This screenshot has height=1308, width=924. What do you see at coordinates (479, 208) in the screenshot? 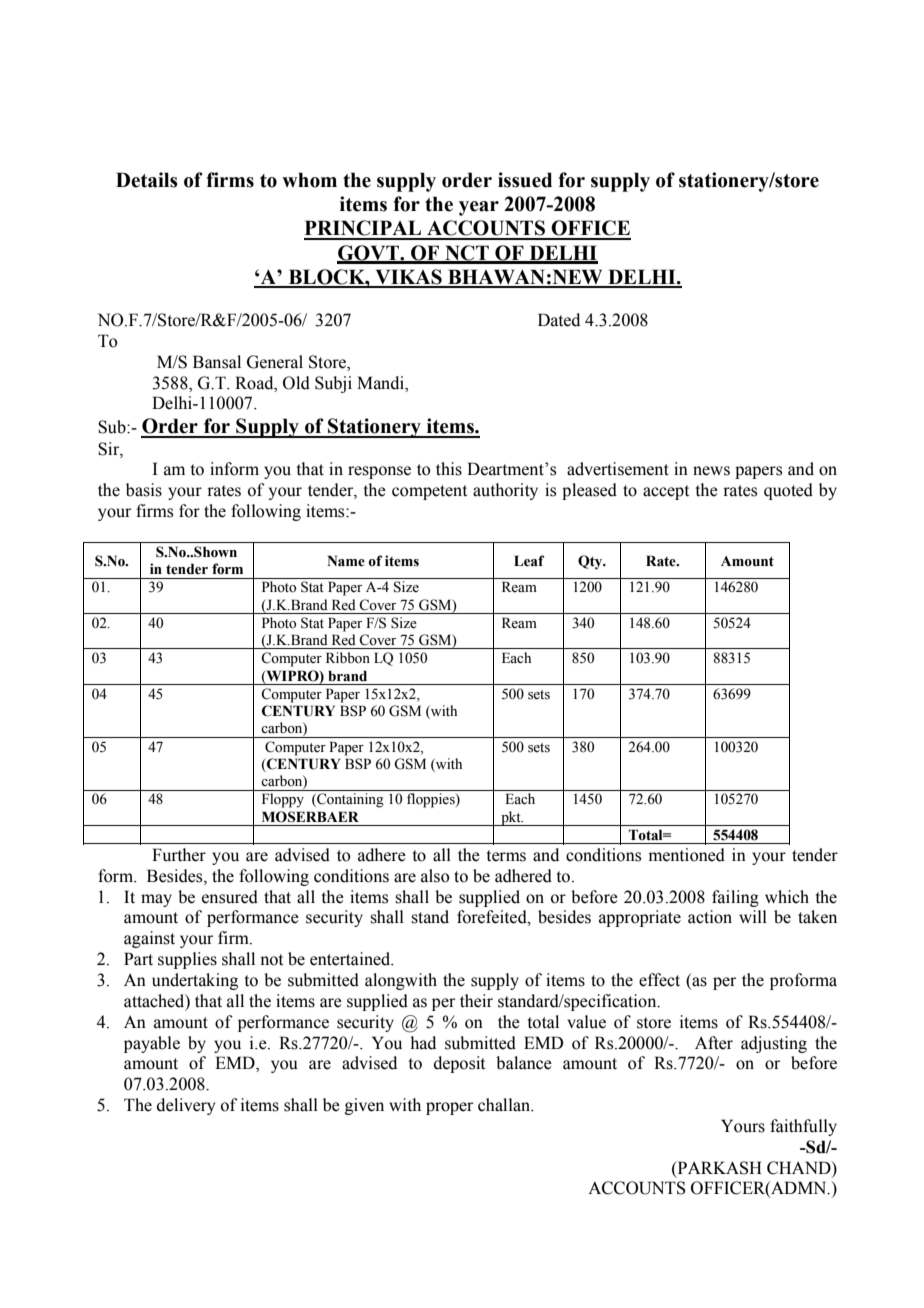
I see `year` at bounding box center [479, 208].
